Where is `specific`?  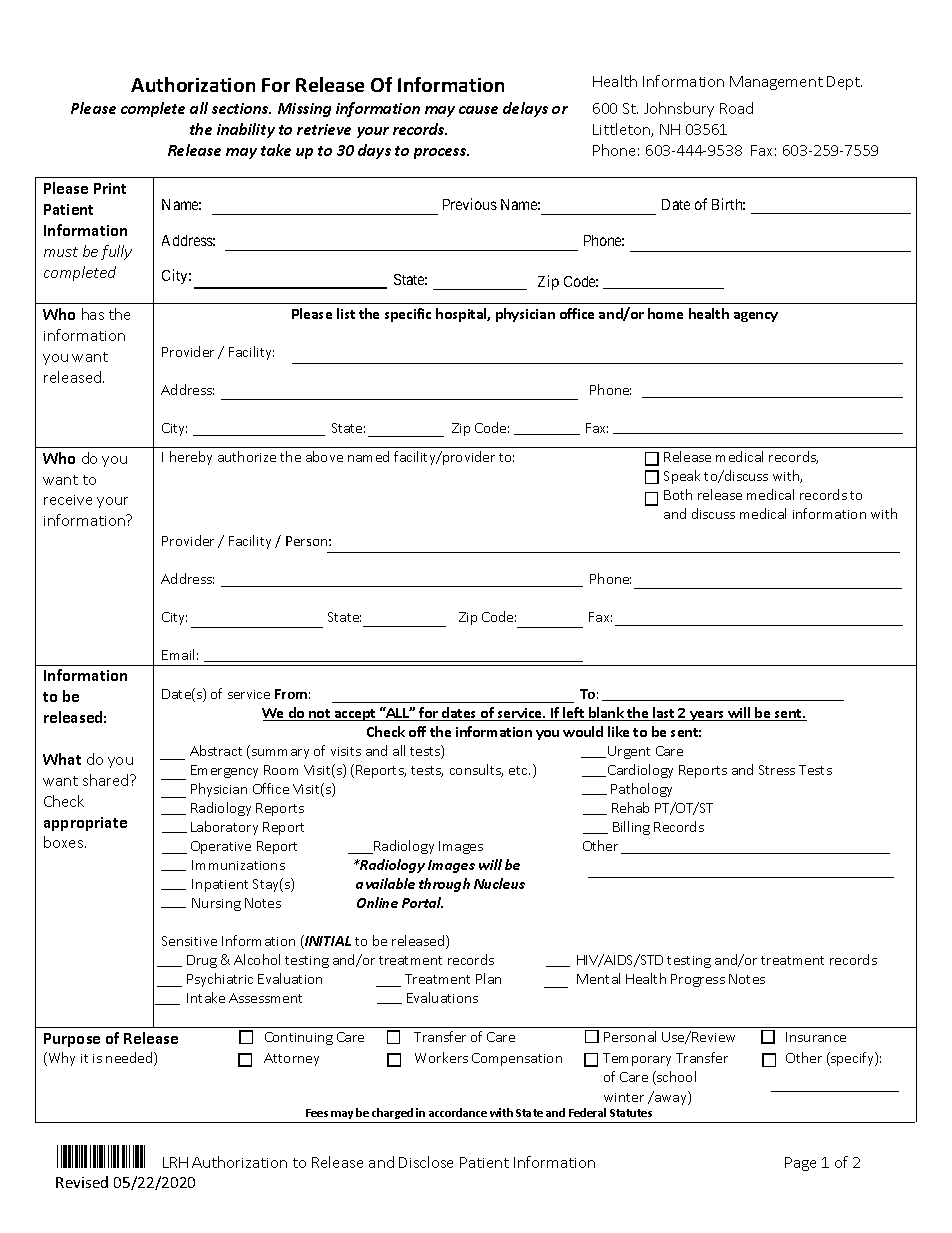
specific is located at coordinates (408, 315).
